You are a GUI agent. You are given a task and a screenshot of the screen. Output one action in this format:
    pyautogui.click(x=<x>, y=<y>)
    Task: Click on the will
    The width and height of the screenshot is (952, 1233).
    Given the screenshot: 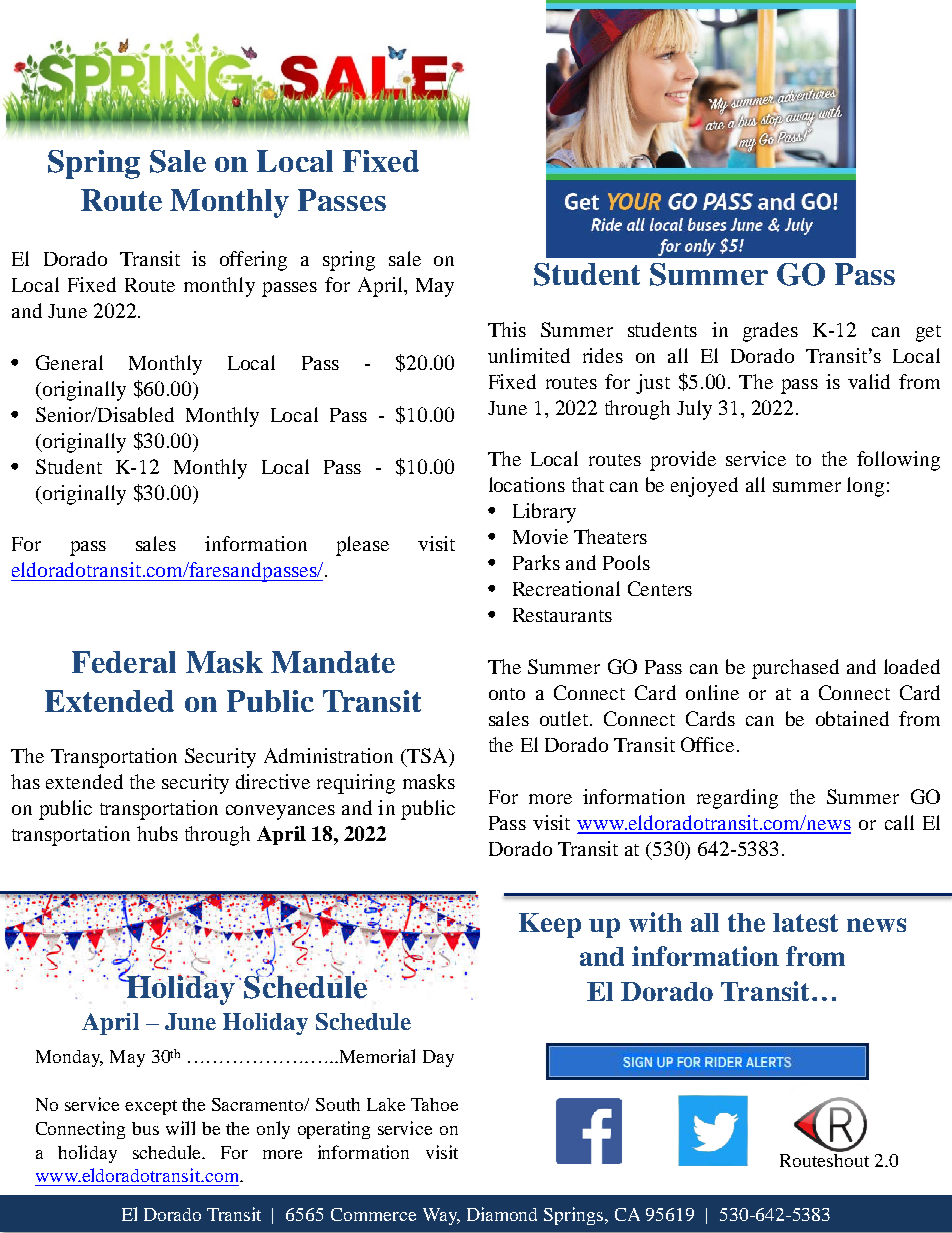 What is the action you would take?
    pyautogui.click(x=180, y=1128)
